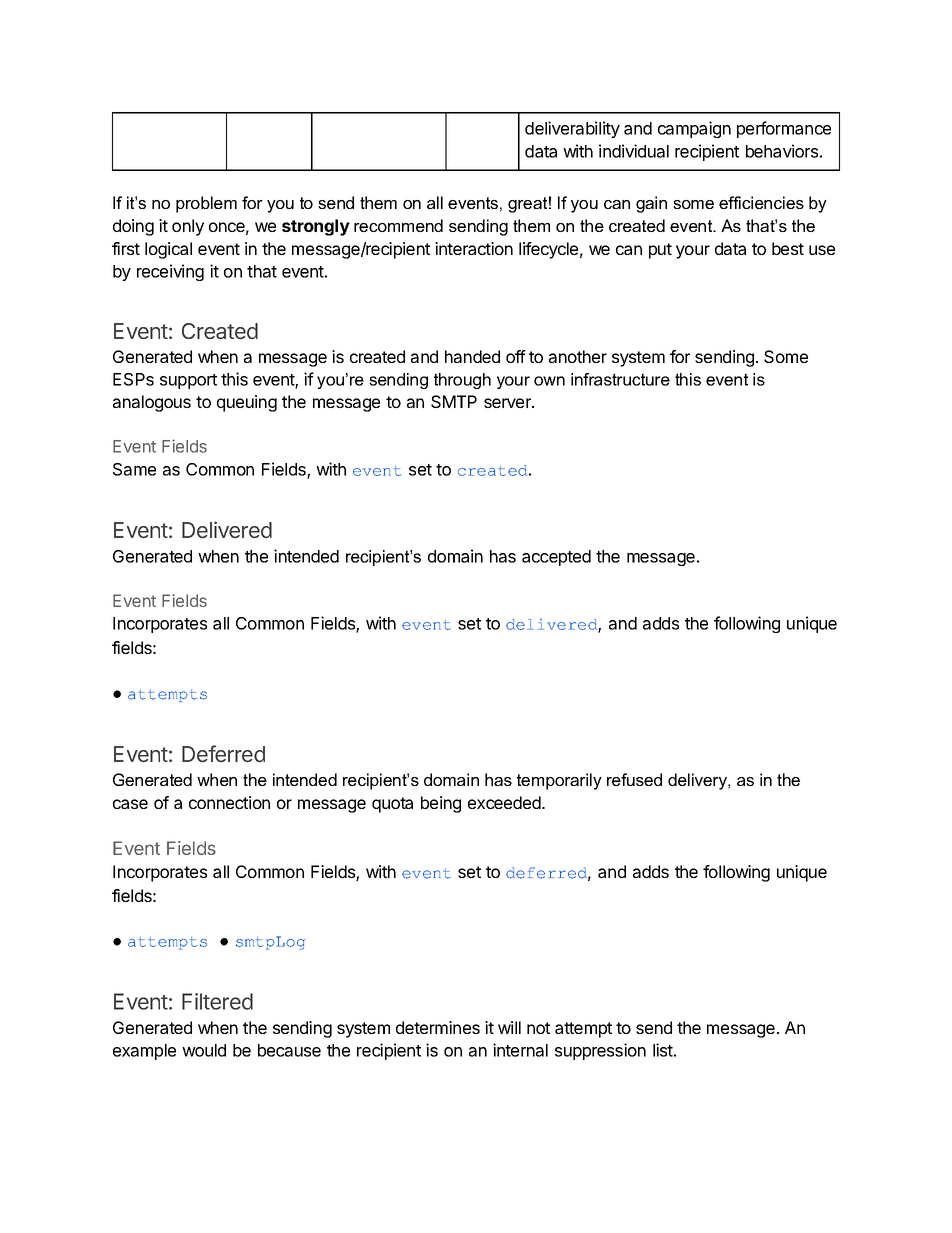 This screenshot has height=1233, width=952. I want to click on connection, so click(229, 802).
